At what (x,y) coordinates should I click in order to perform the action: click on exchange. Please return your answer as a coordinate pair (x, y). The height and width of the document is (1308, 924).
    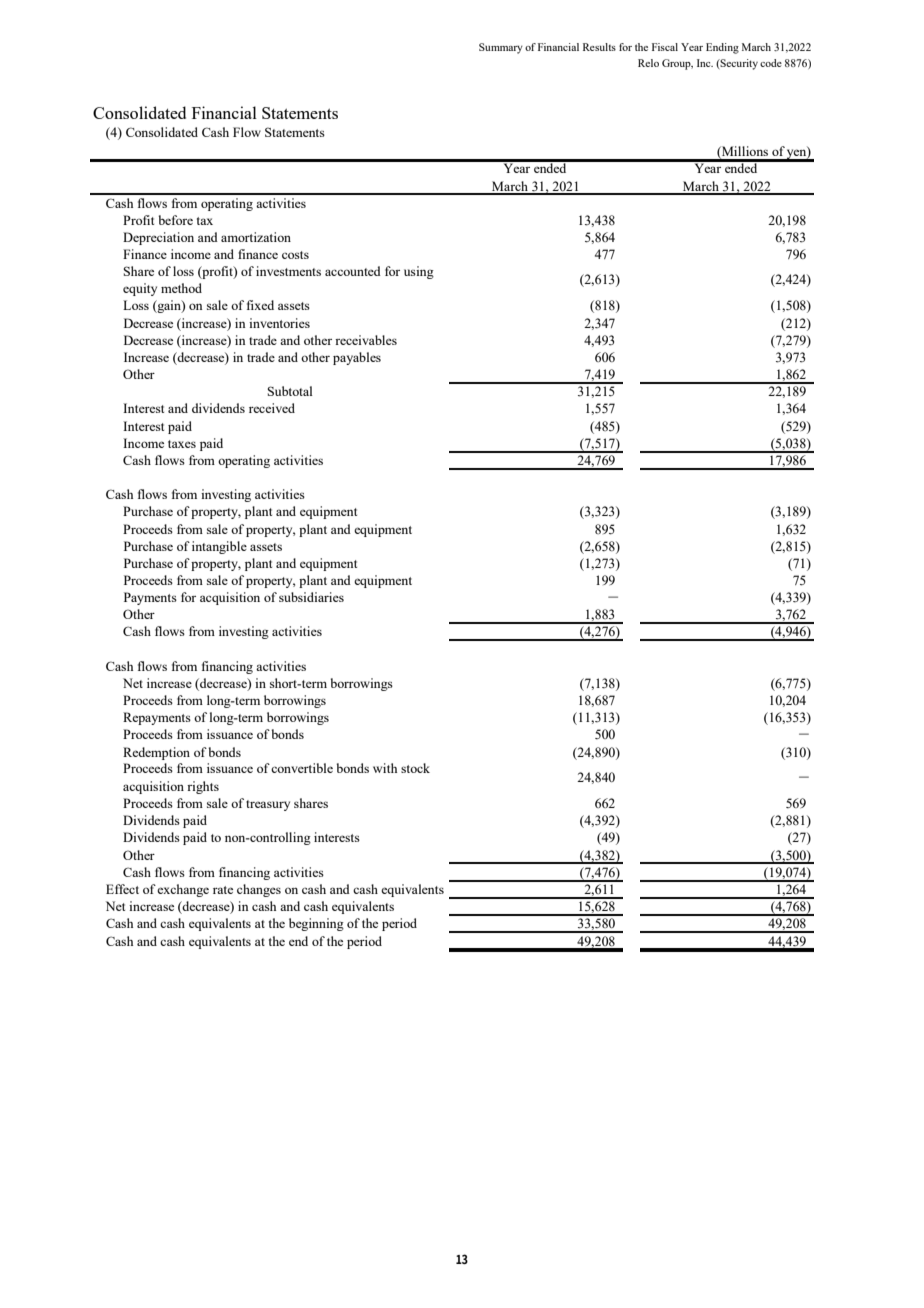
    Looking at the image, I should click on (183, 890).
